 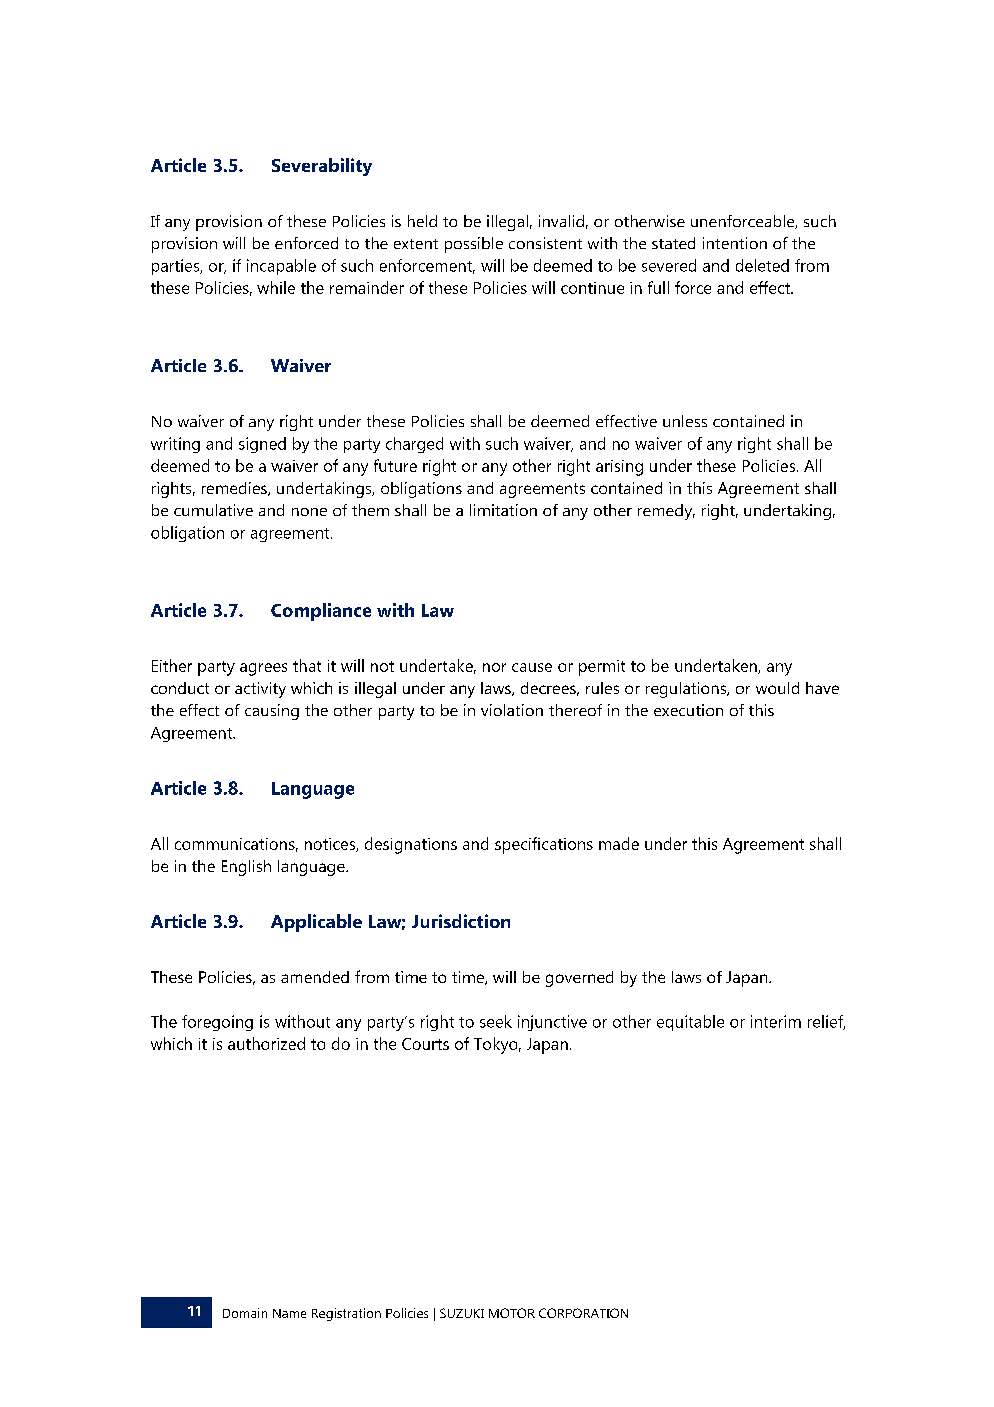 I want to click on causing, so click(x=272, y=712).
